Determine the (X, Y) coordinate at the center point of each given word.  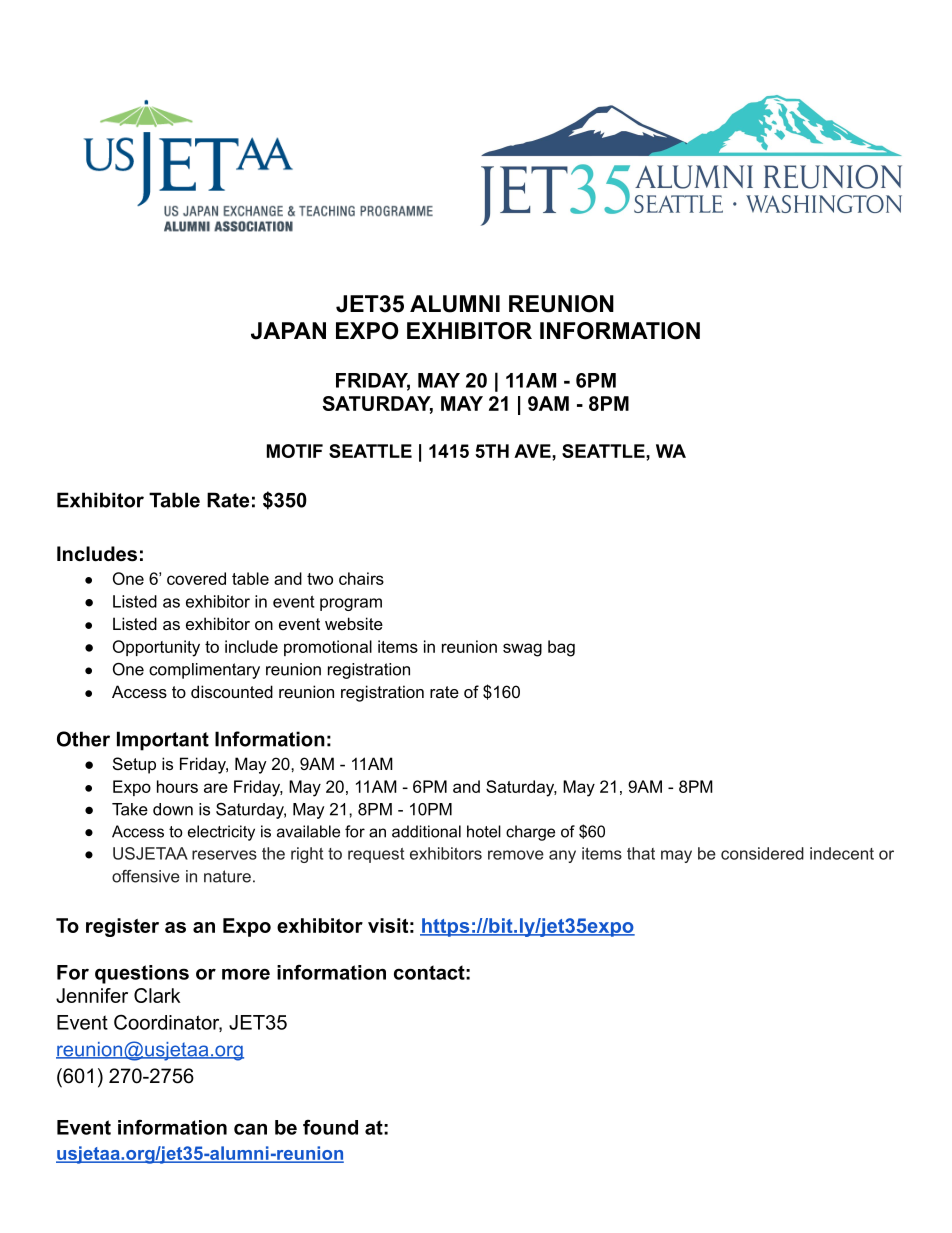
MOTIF (295, 451)
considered (762, 853)
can (250, 1129)
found (330, 1127)
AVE (533, 451)
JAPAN (288, 331)
